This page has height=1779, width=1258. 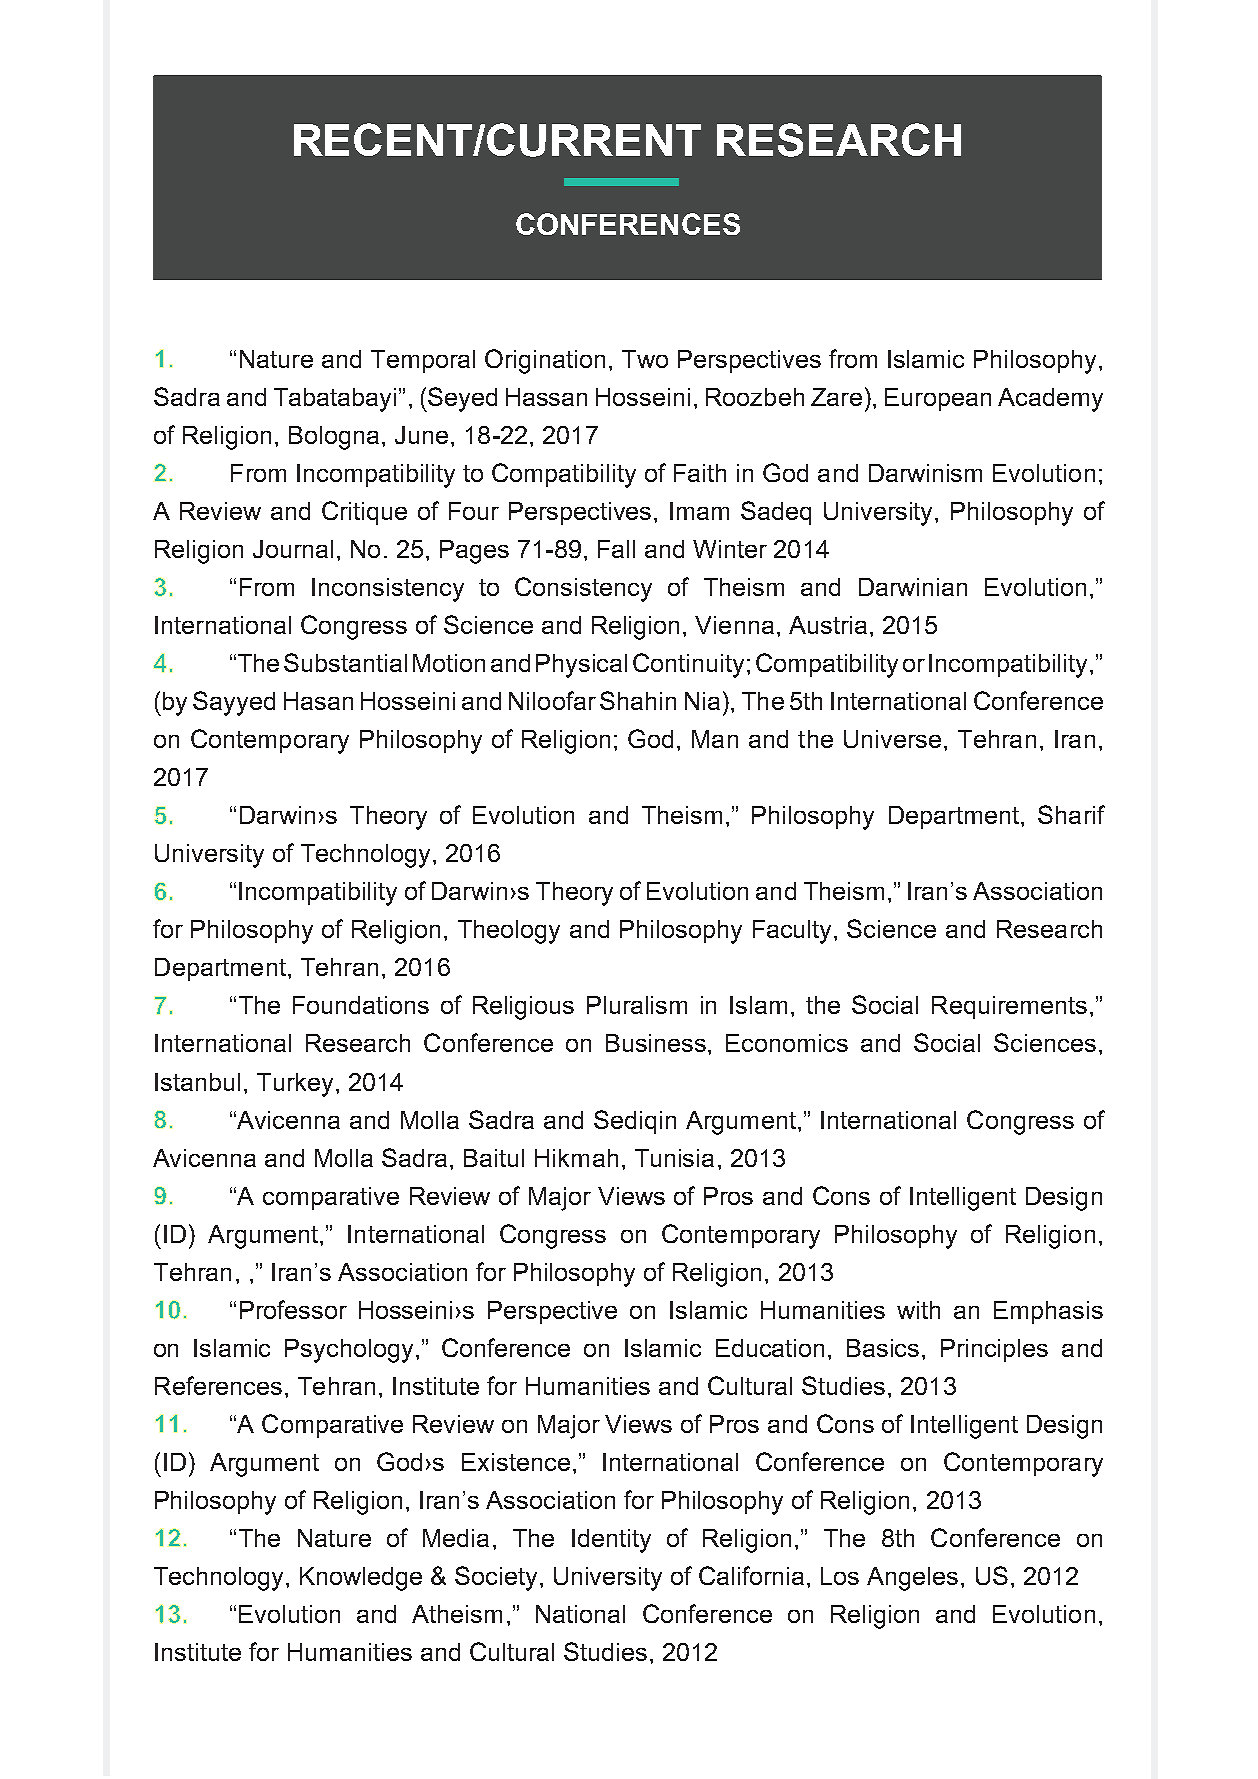 I want to click on Pluralism, so click(x=637, y=1005).
